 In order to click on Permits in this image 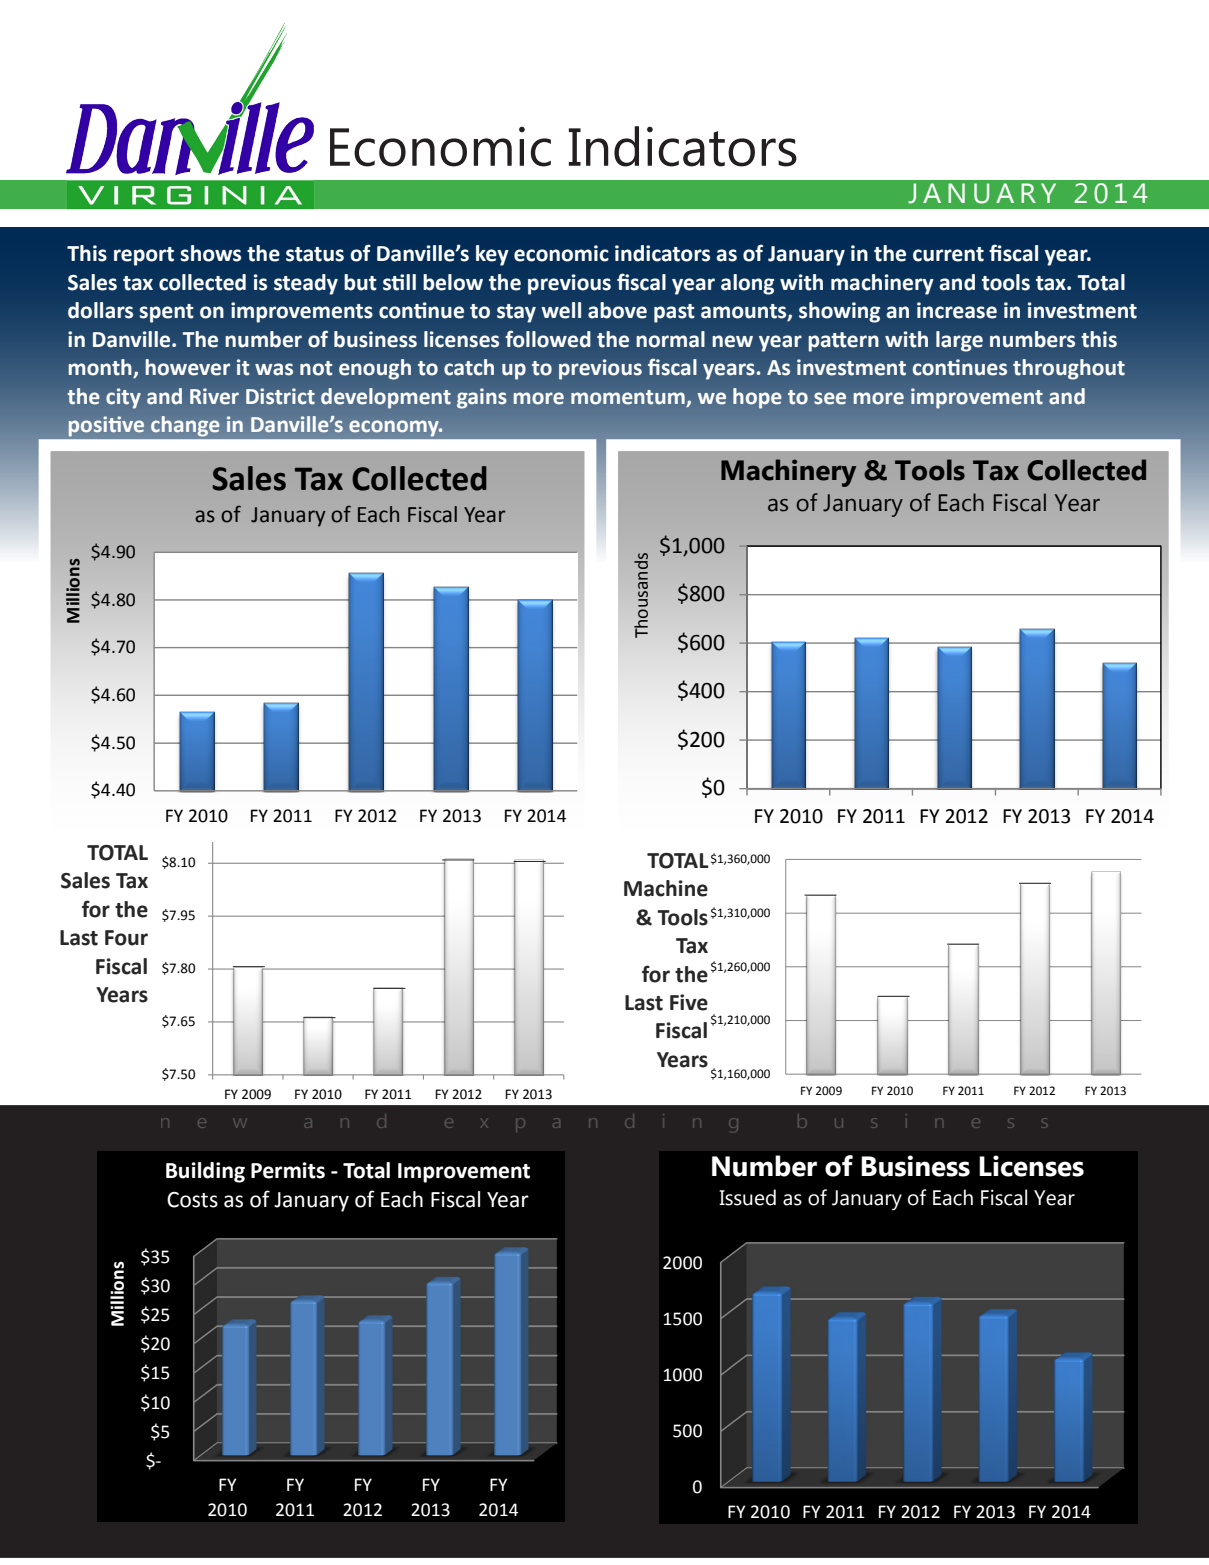, I will do `click(288, 1170)`.
